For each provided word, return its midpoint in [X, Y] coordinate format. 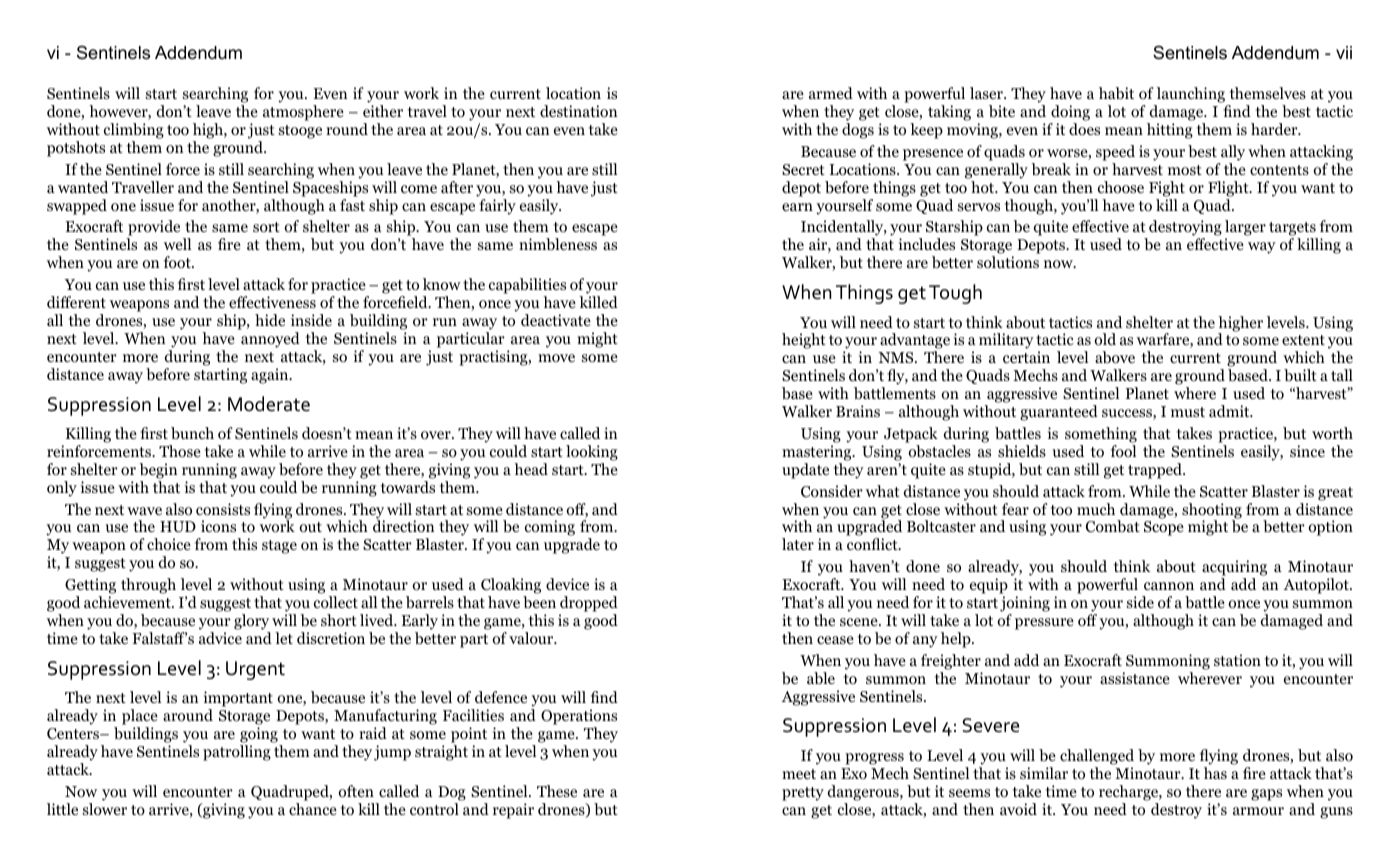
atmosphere [303, 113]
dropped [589, 604]
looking [592, 453]
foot [178, 262]
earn [797, 207]
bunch [192, 433]
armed [831, 93]
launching [1190, 96]
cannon [1169, 586]
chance [313, 809]
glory [251, 622]
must [1188, 412]
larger [1245, 229]
